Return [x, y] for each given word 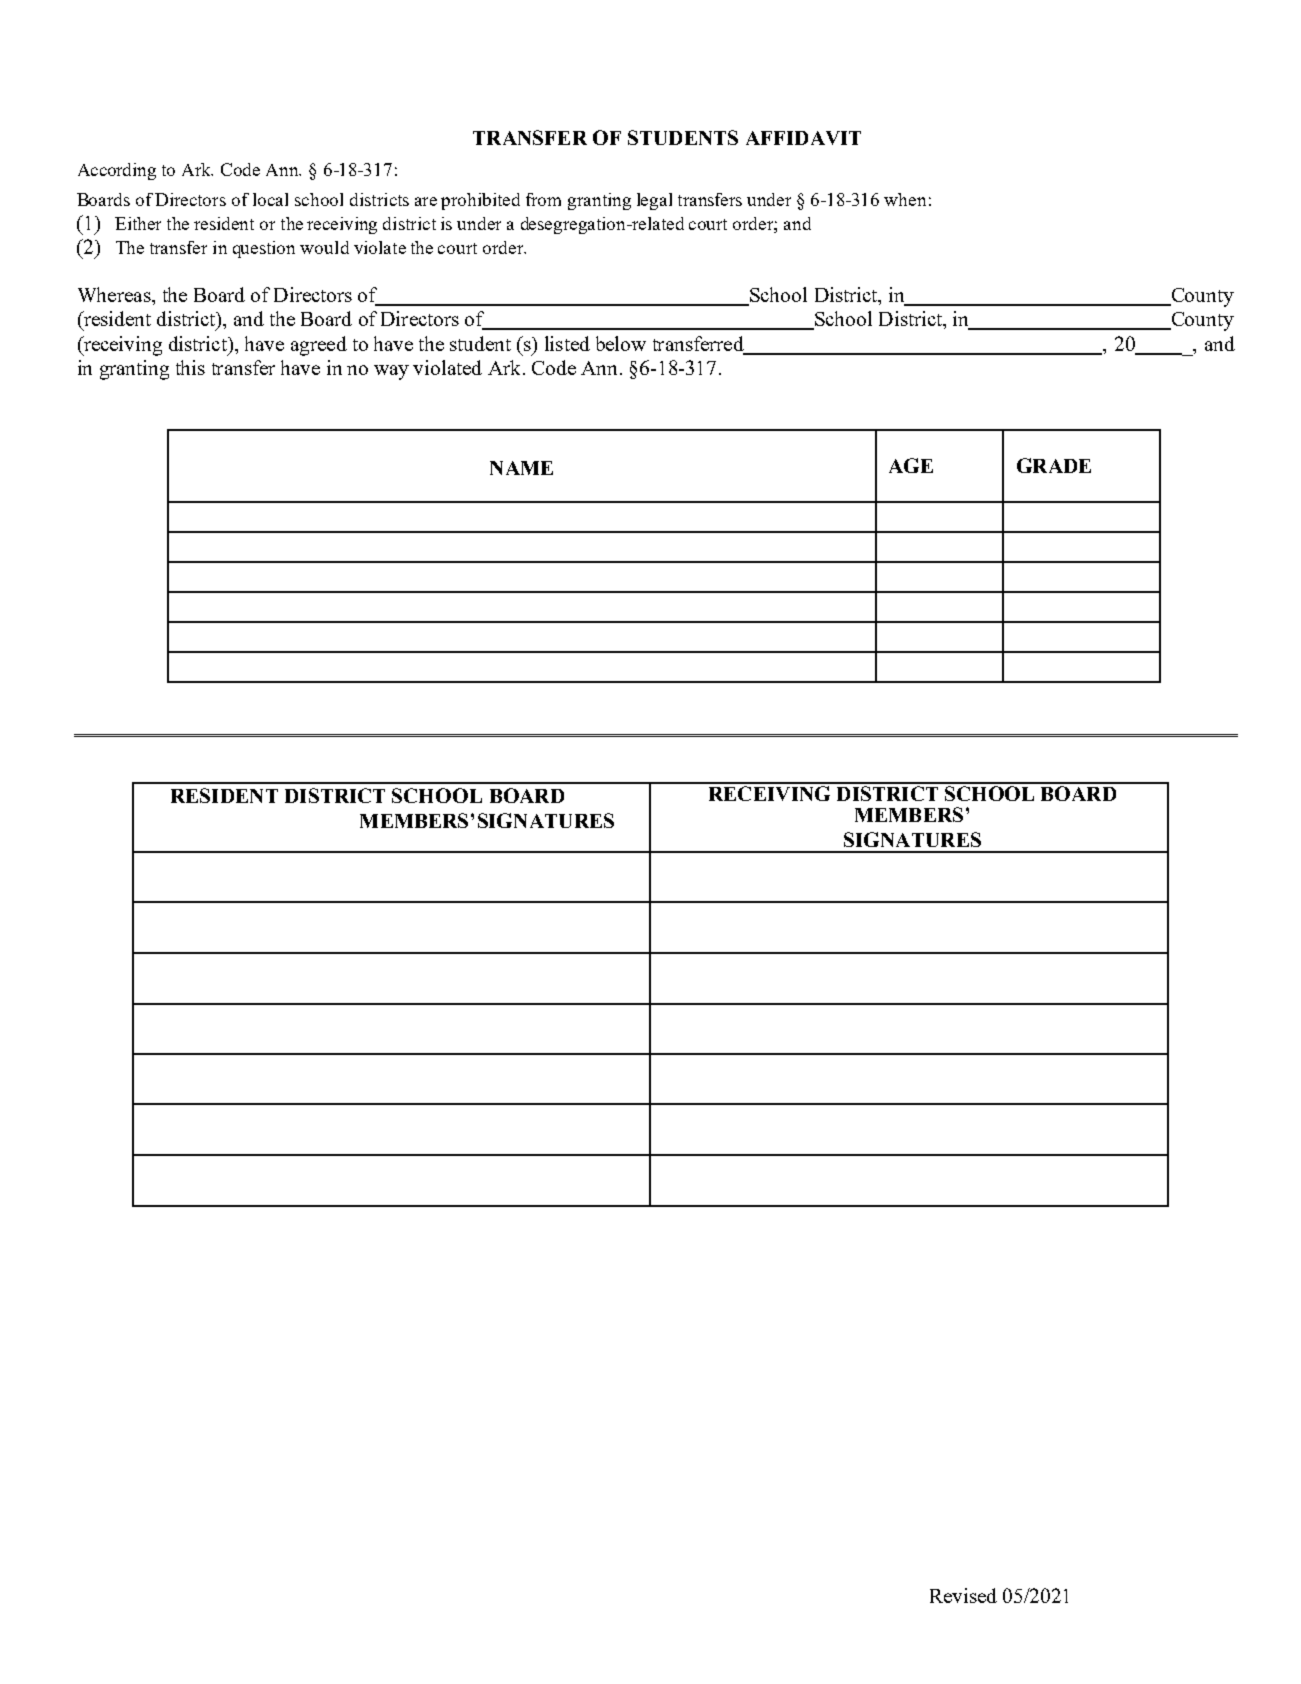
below [621, 343]
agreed [319, 346]
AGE [911, 465]
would [324, 247]
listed [567, 343]
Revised [963, 1595]
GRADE [1054, 465]
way [391, 372]
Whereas [115, 294]
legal [654, 201]
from [543, 199]
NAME [521, 468]
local [270, 199]
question [264, 249]
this [190, 367]
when [905, 199]
